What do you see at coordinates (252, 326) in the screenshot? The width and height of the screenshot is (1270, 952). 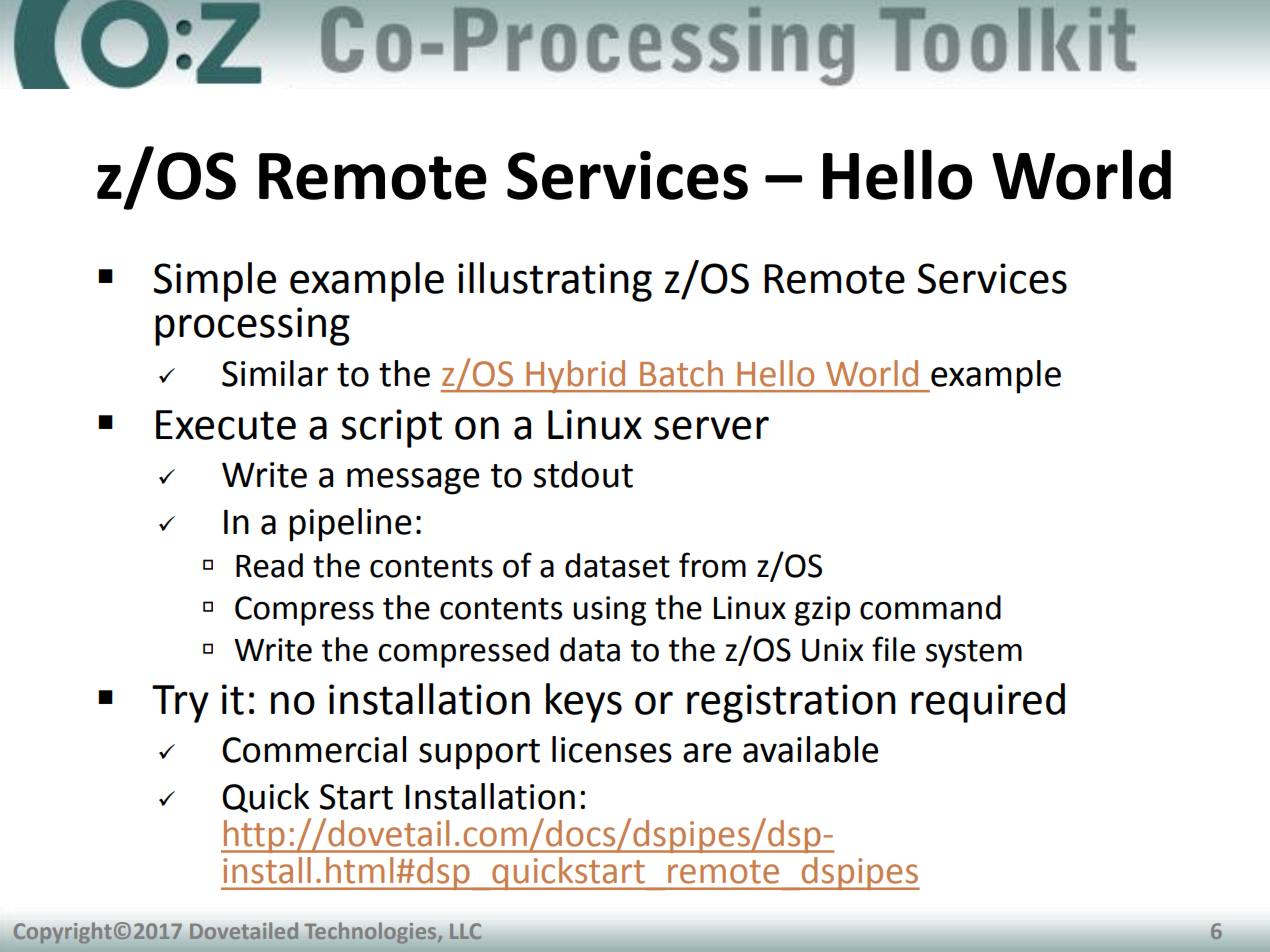 I see `processing` at bounding box center [252, 326].
